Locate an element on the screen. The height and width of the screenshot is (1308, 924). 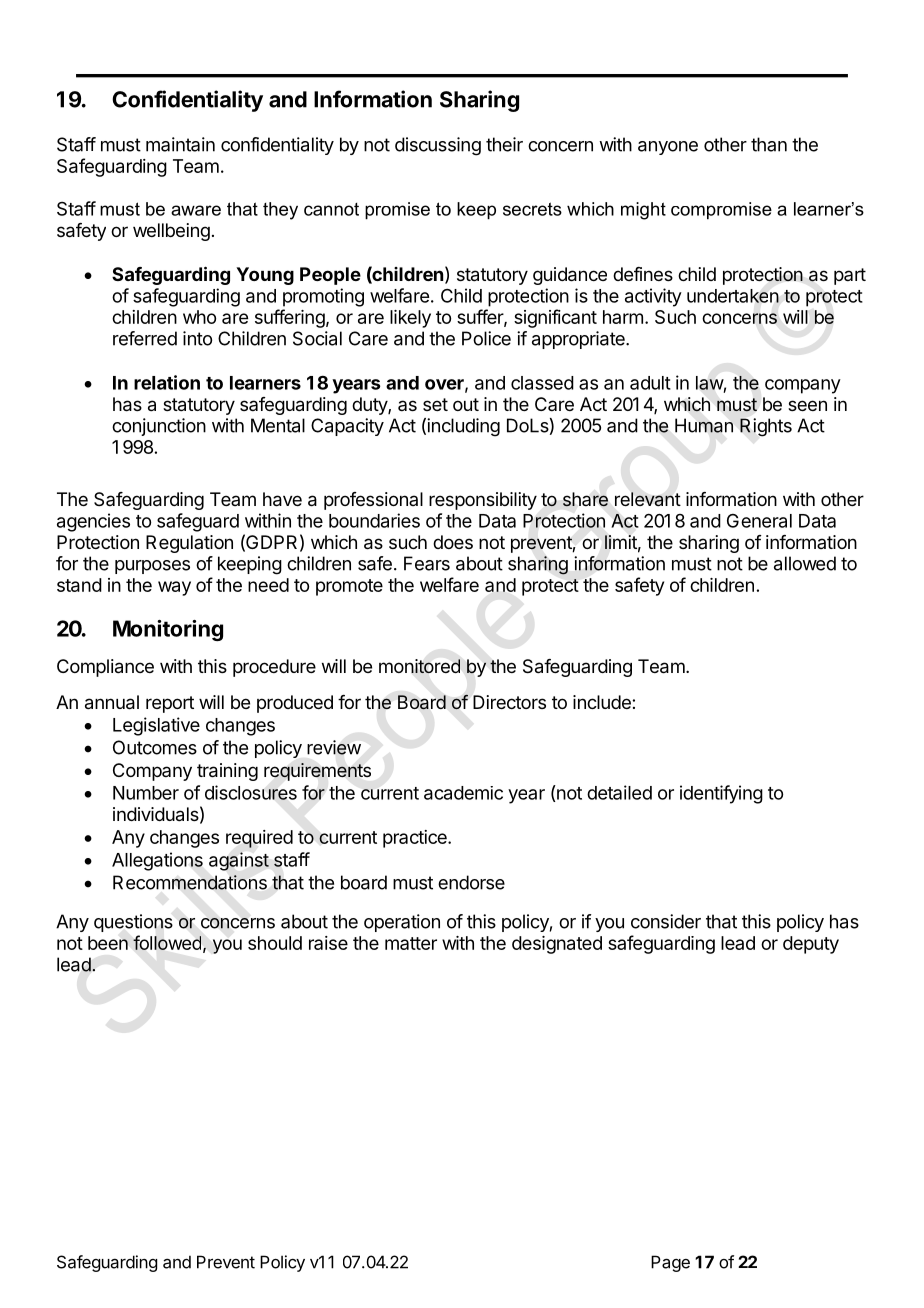
identifying is located at coordinates (721, 794).
